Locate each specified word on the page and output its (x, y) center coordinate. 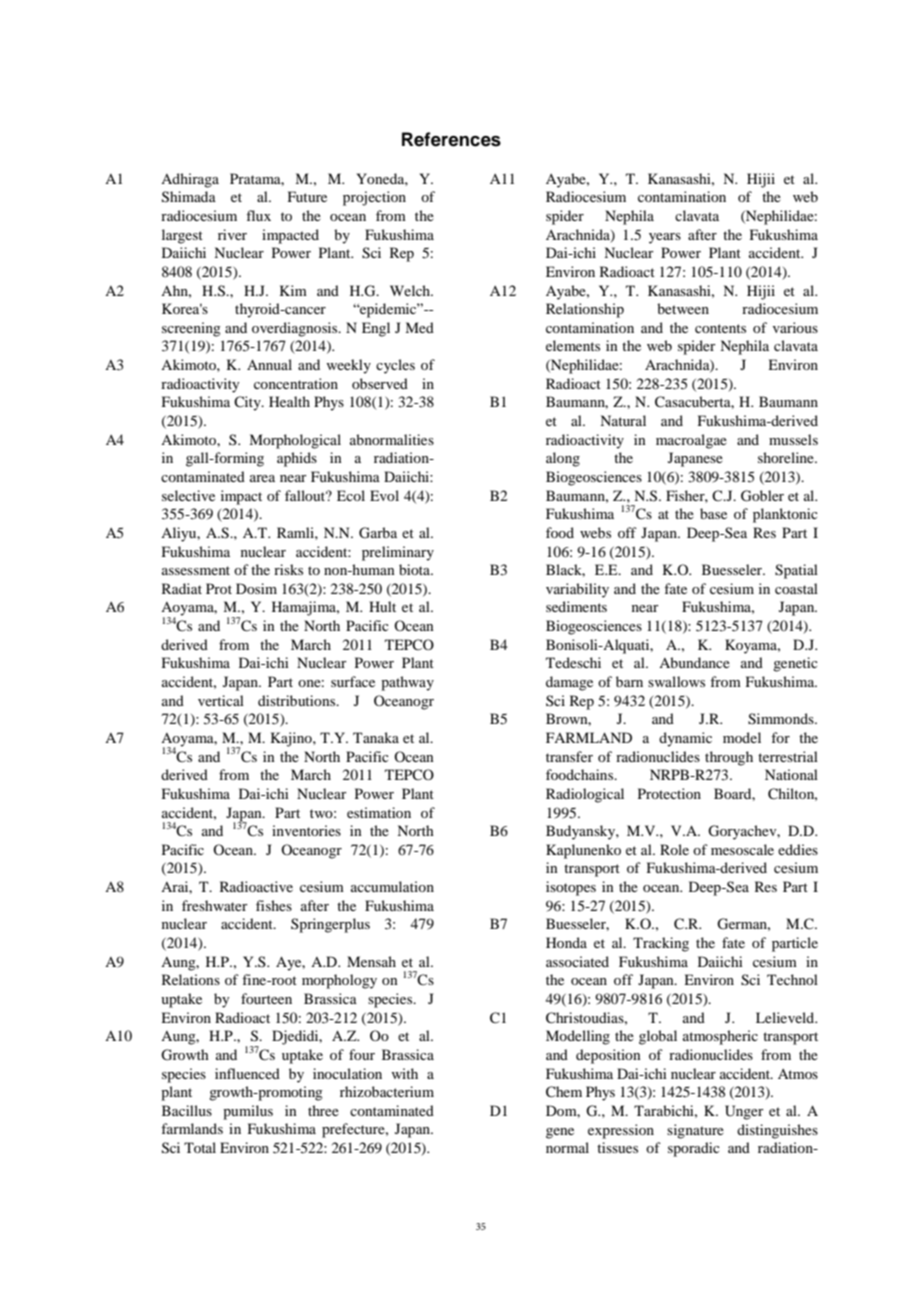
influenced (247, 1073)
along (563, 459)
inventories (306, 830)
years (665, 238)
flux (258, 215)
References (451, 139)
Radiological (585, 795)
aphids (297, 459)
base (713, 513)
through (729, 758)
